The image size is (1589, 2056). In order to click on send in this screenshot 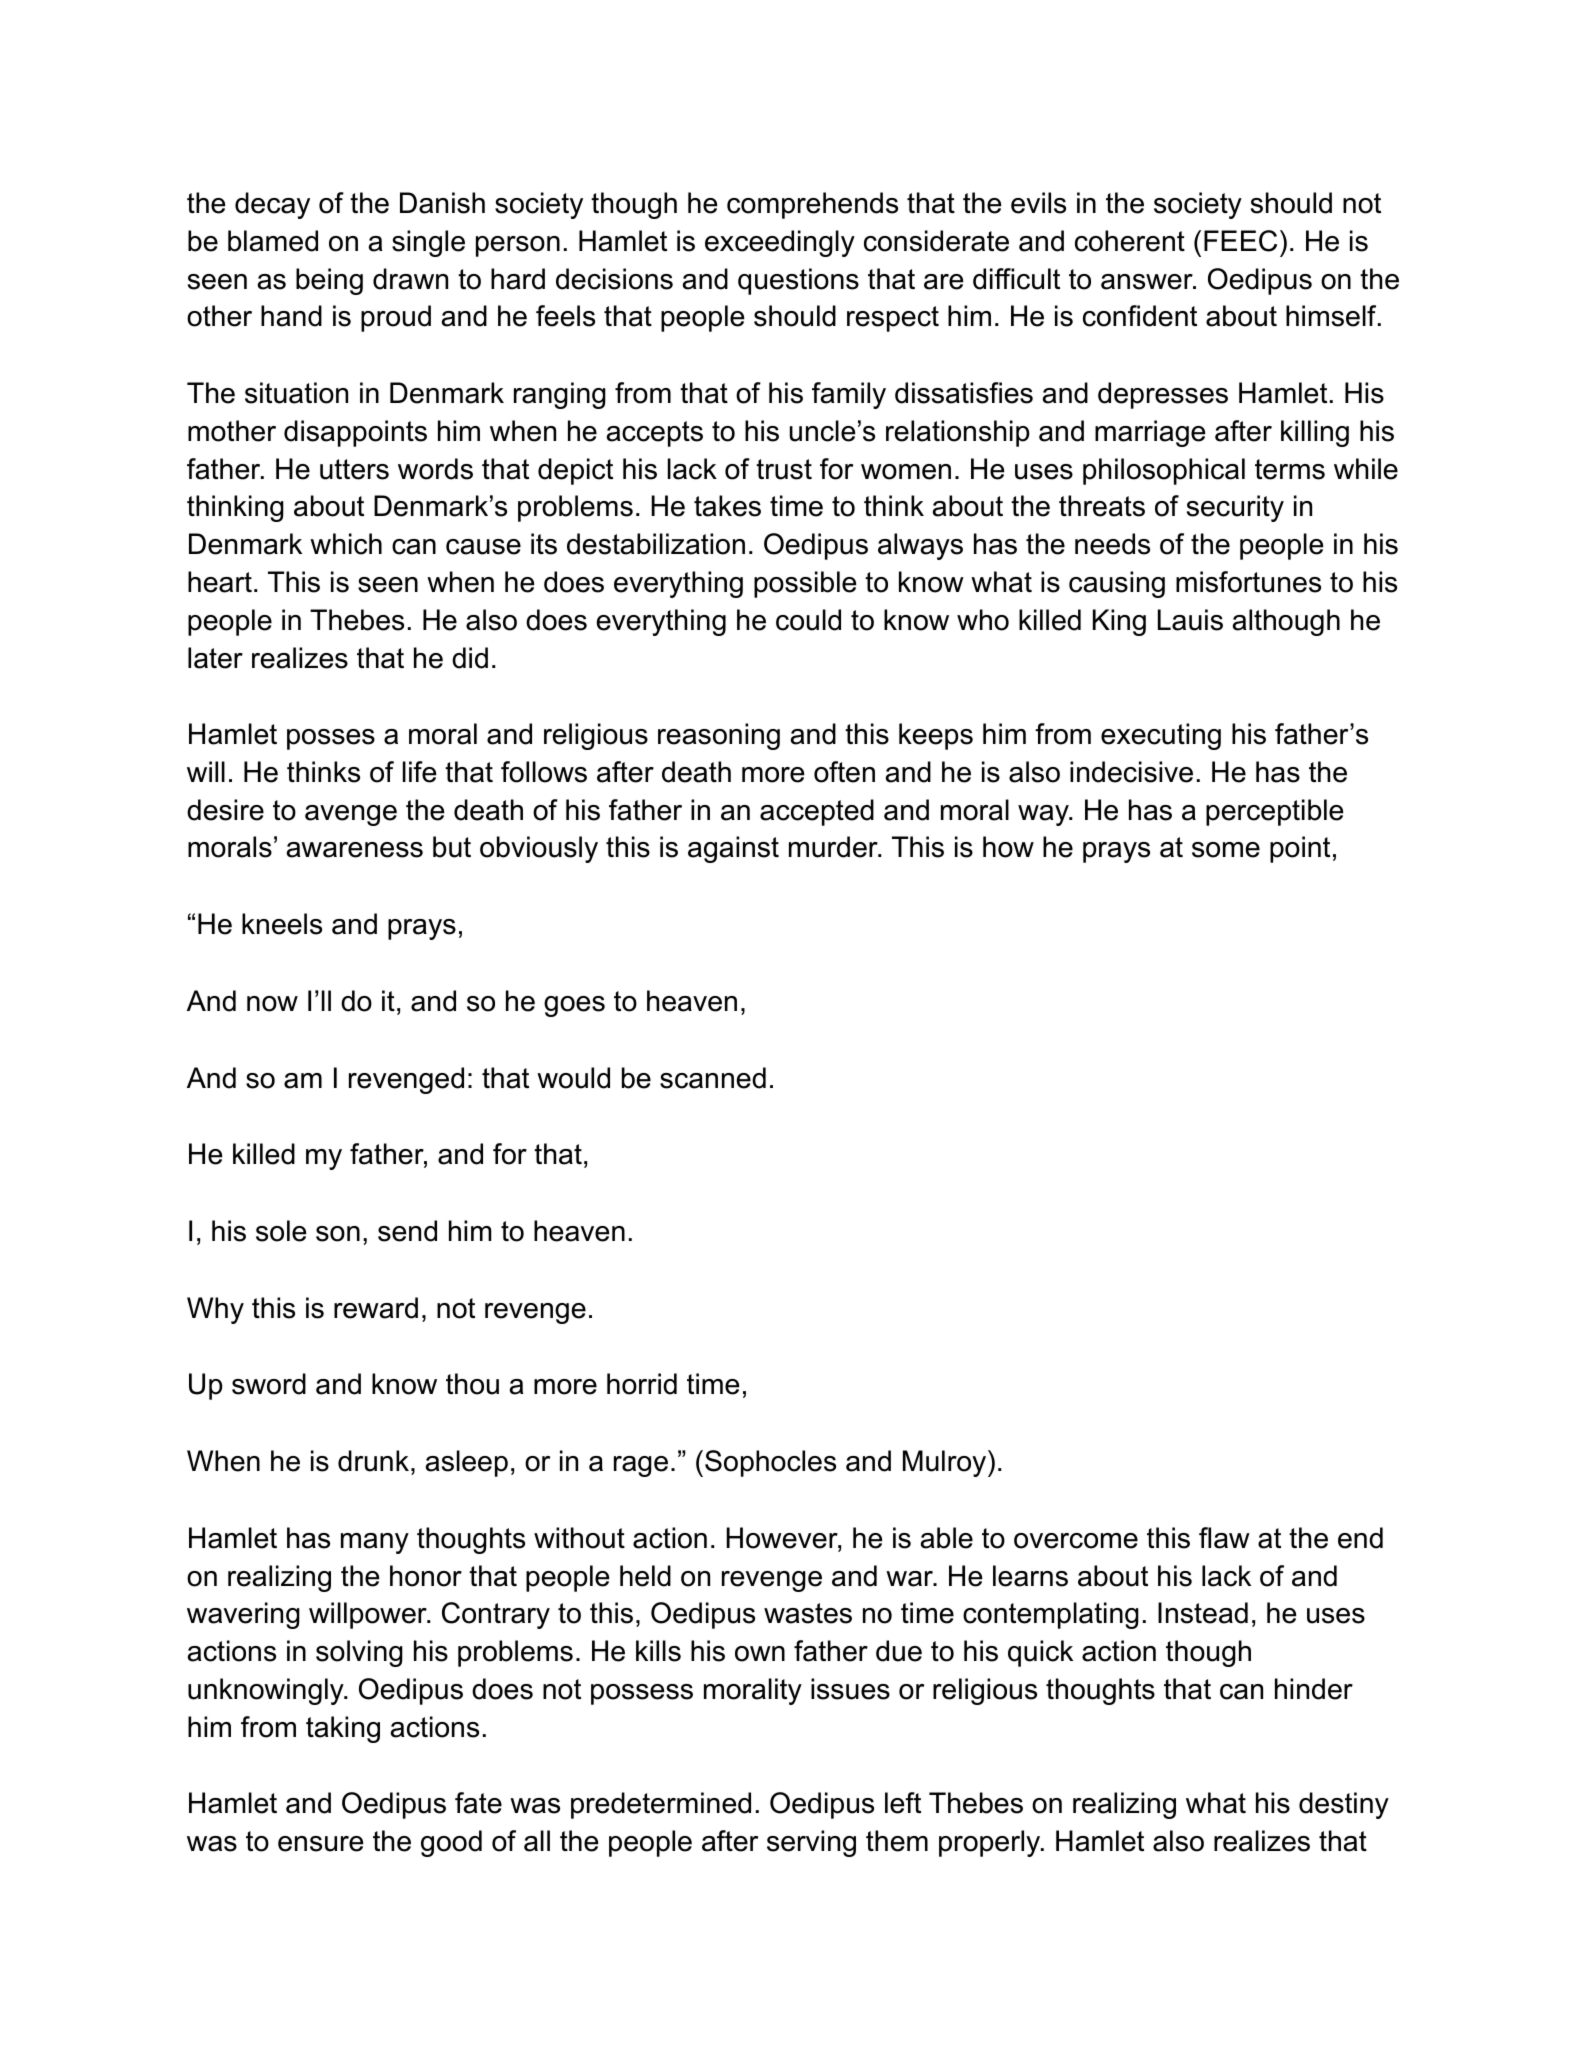, I will do `click(407, 1231)`.
